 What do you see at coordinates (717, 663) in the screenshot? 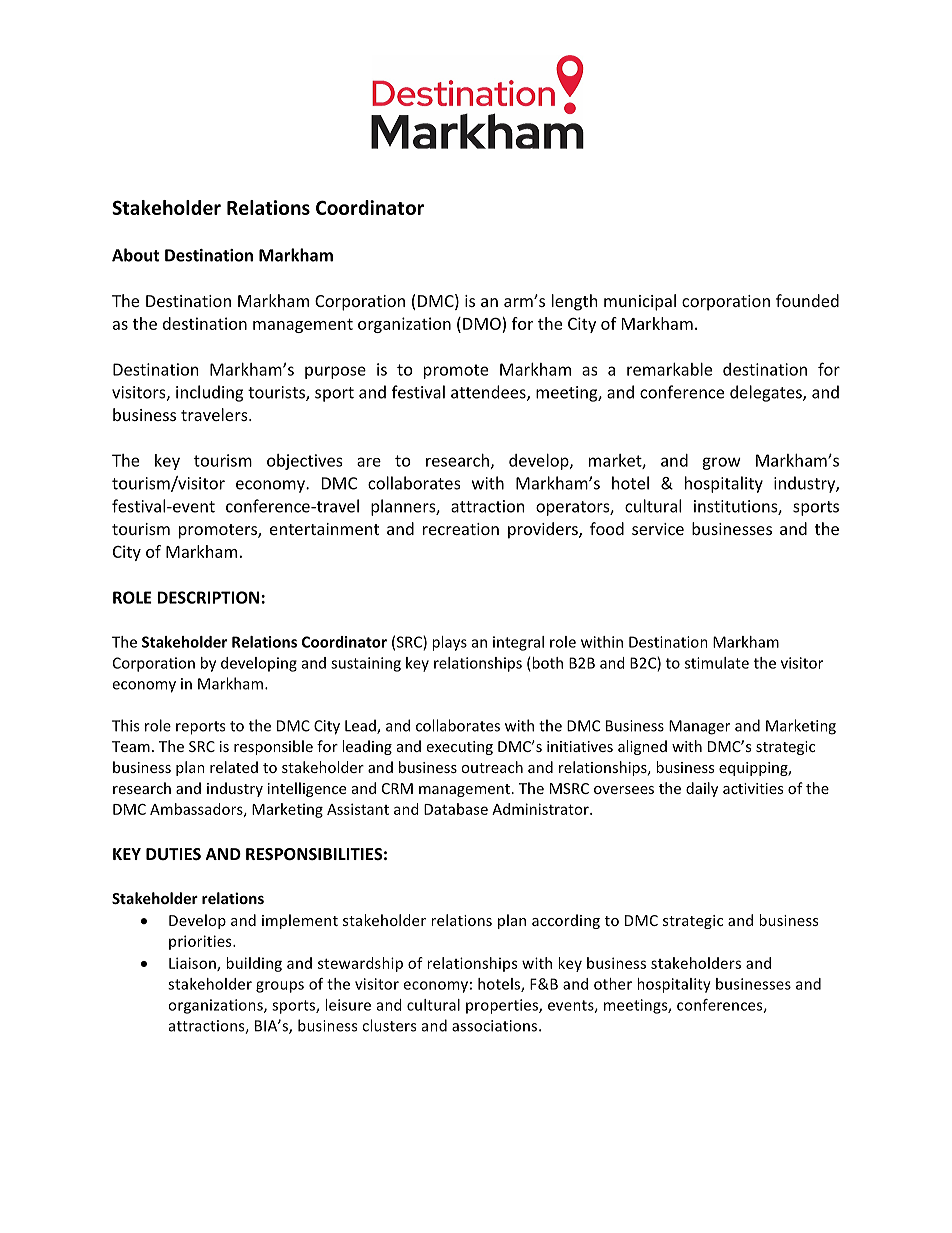
I see `stimulate` at bounding box center [717, 663].
